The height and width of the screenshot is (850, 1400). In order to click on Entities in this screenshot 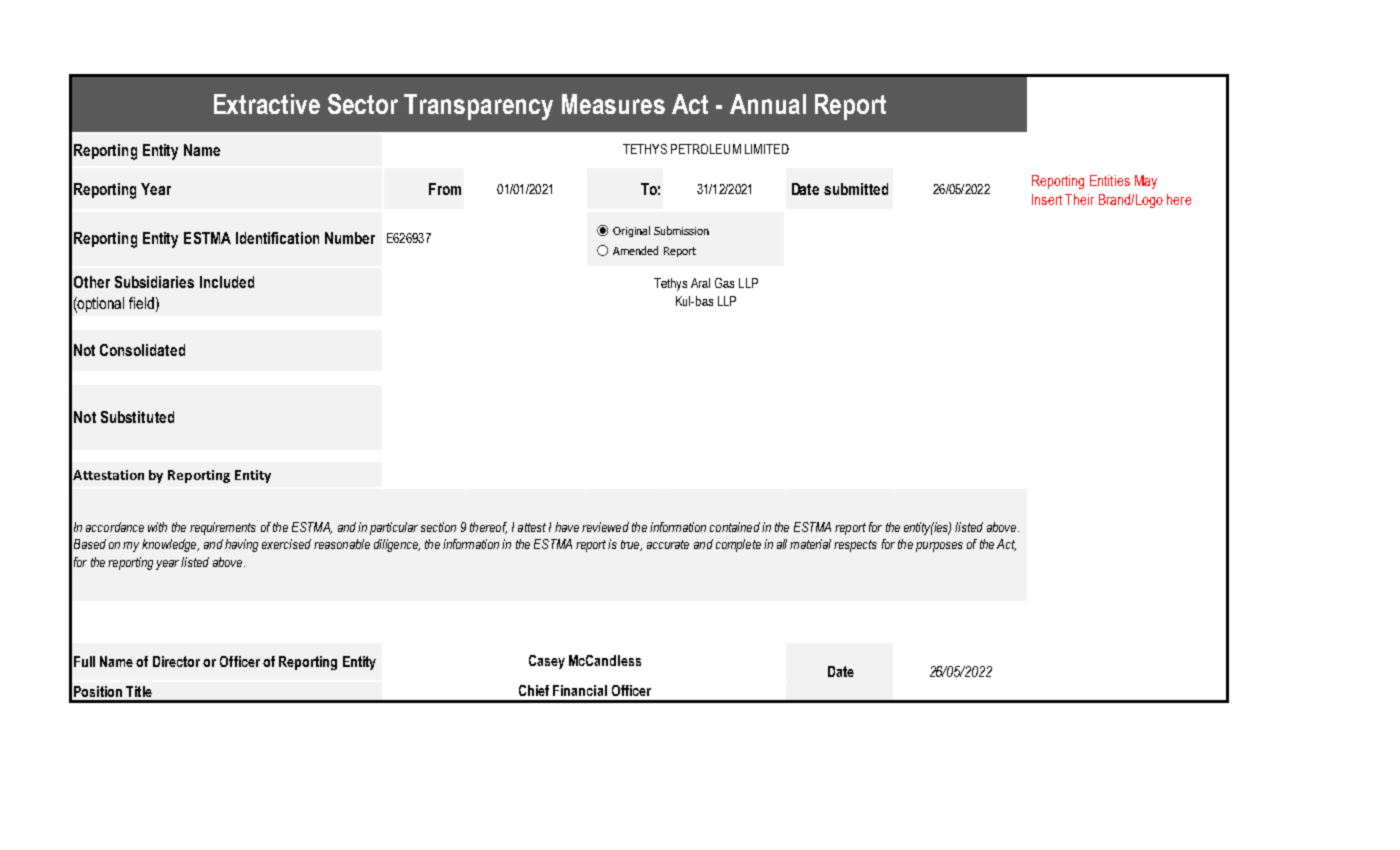, I will do `click(1110, 180)`.
